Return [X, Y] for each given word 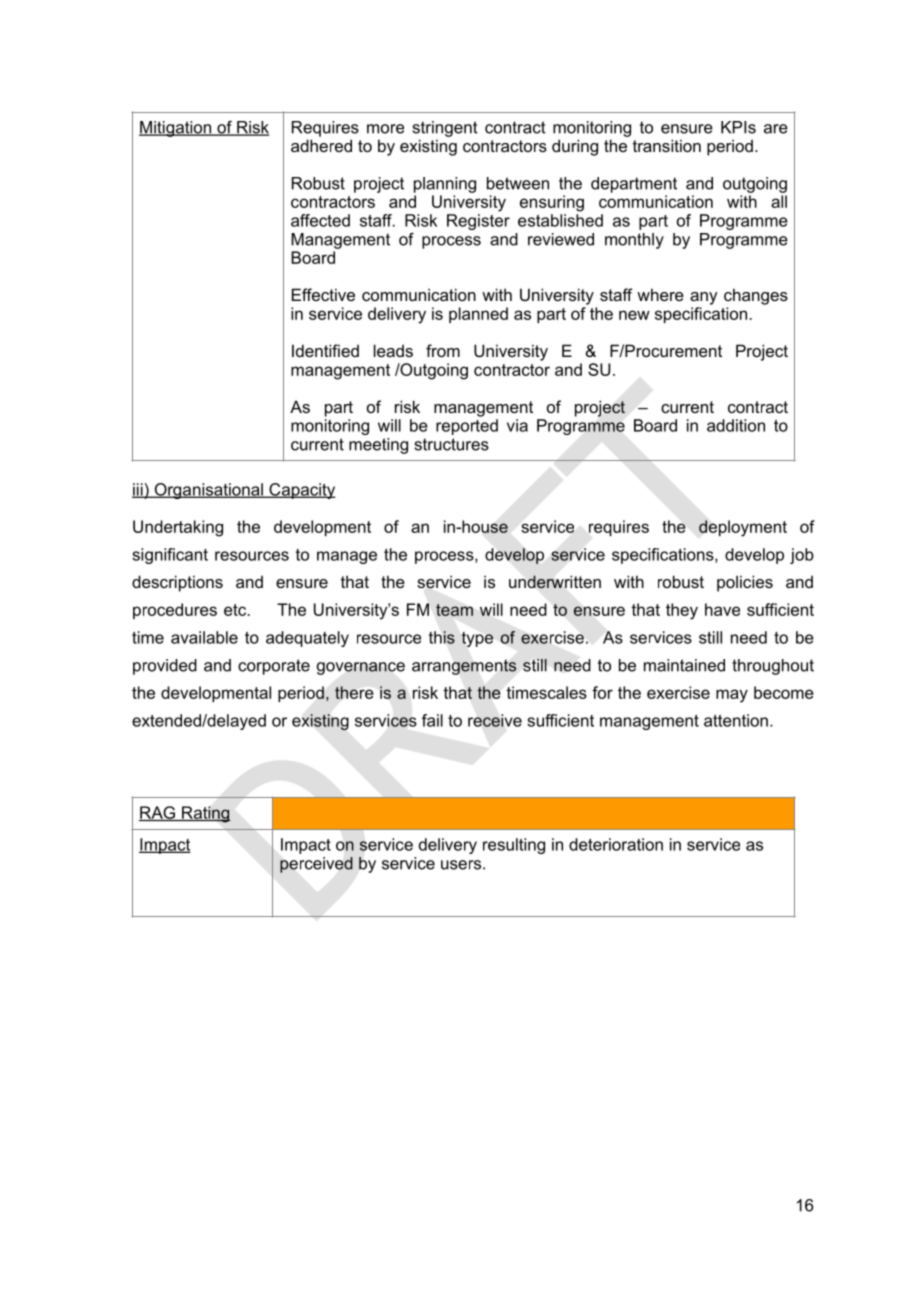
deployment [743, 528]
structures [452, 444]
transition [667, 145]
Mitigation [176, 129]
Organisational [208, 491]
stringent [445, 129]
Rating [205, 814]
